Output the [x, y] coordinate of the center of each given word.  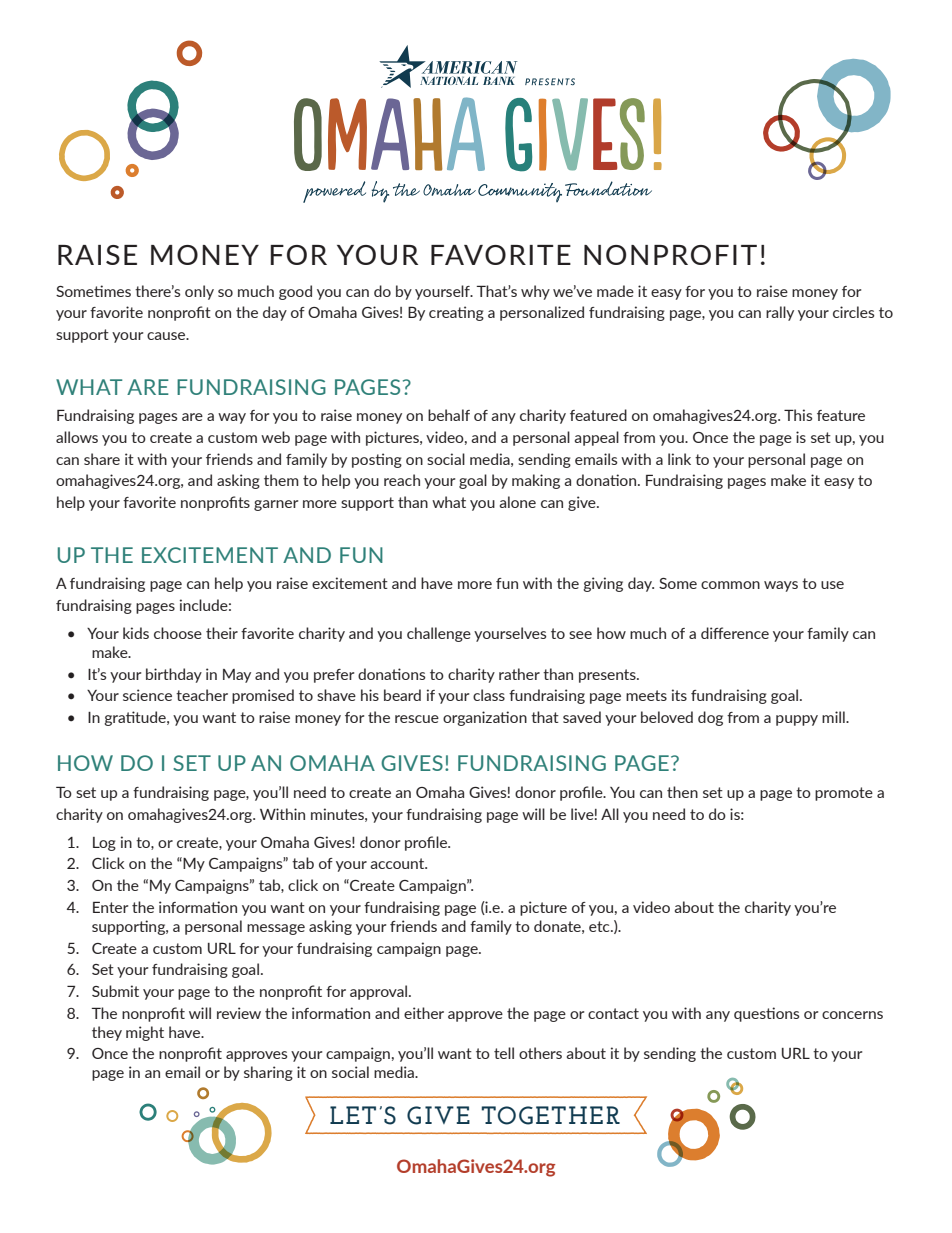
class [489, 695]
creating [456, 313]
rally [780, 313]
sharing [268, 1073]
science [147, 695]
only [199, 292]
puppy [797, 720]
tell [504, 1053]
